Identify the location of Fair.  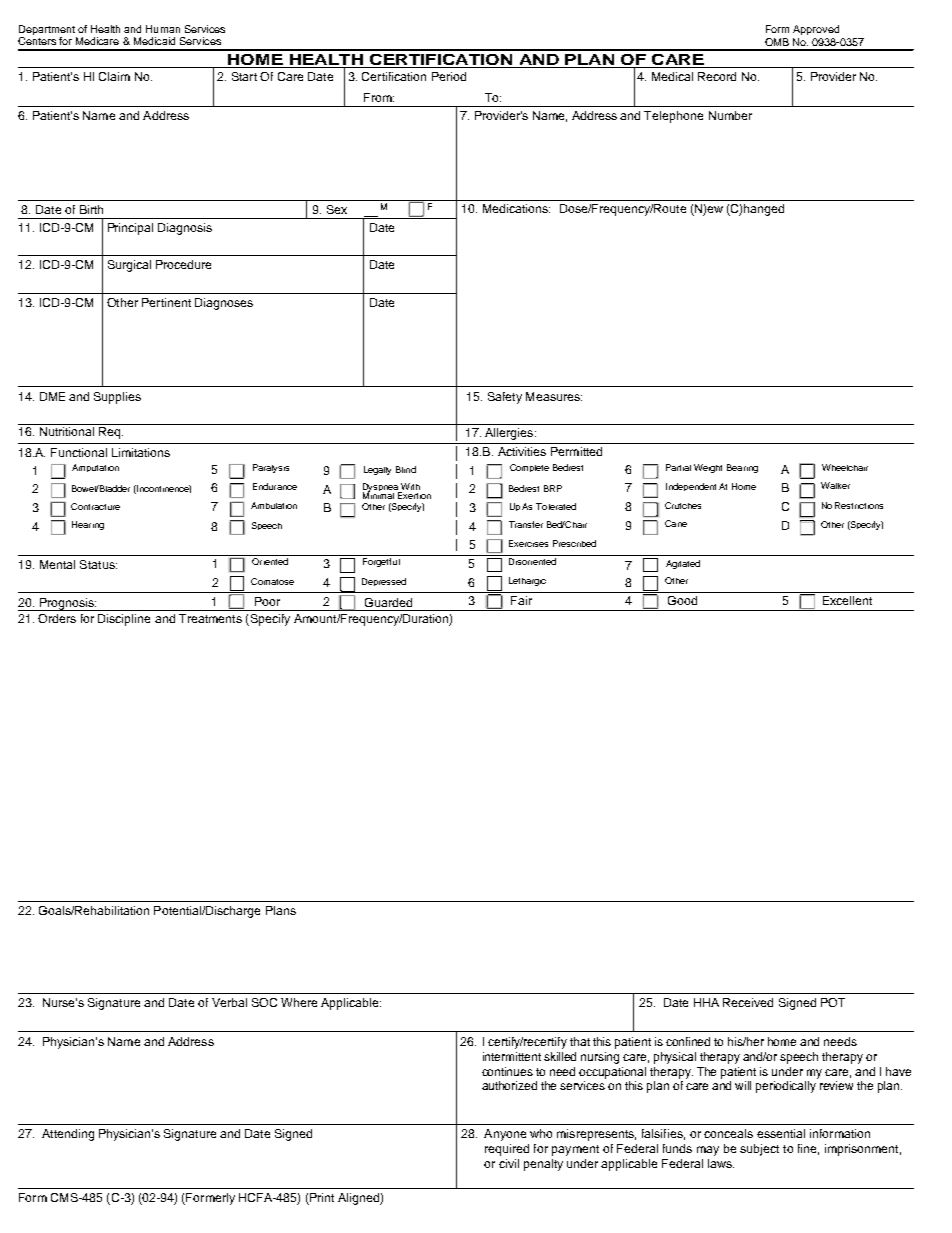
(521, 600).
